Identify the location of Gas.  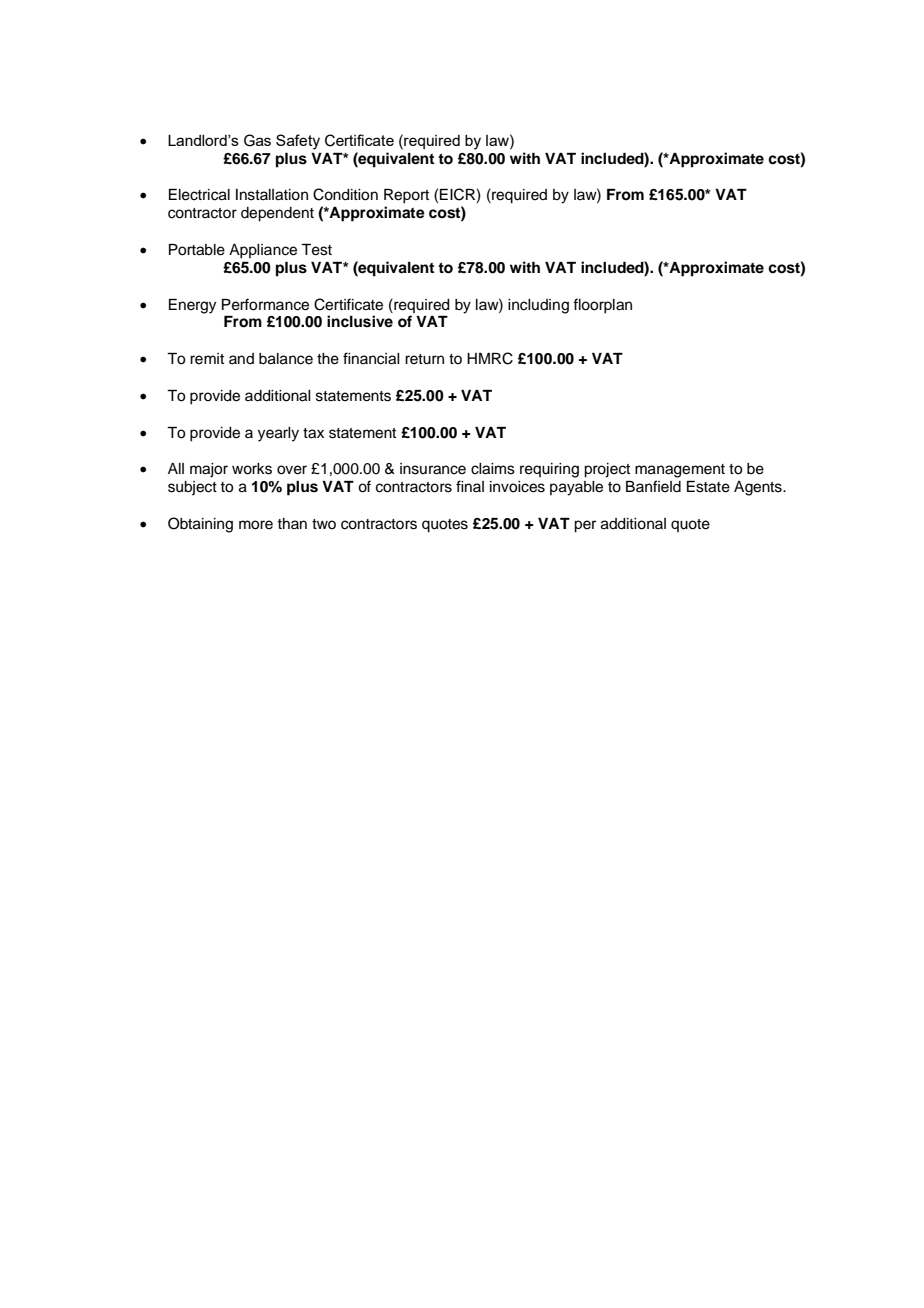
(257, 140).
